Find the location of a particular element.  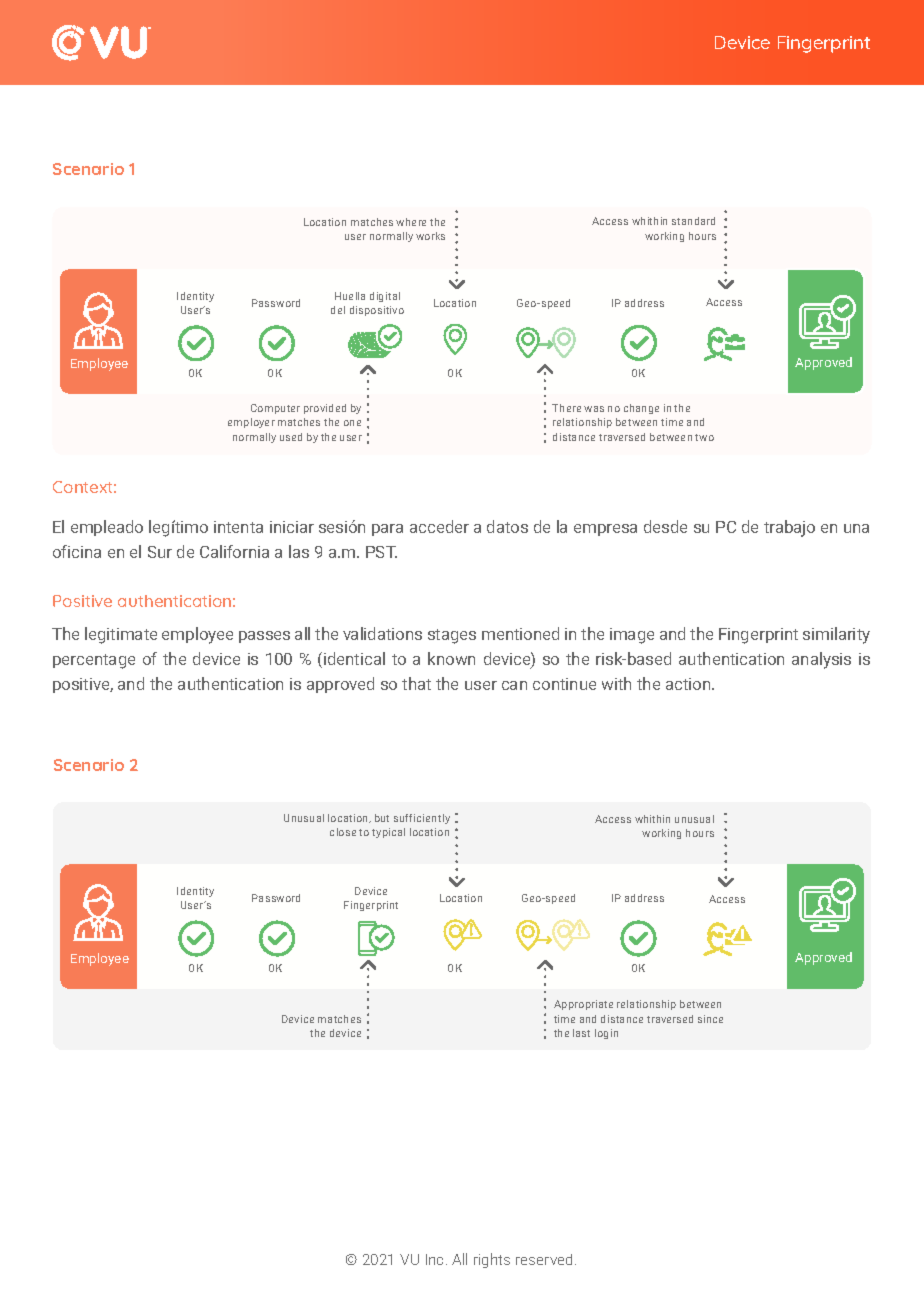

datos is located at coordinates (507, 526).
